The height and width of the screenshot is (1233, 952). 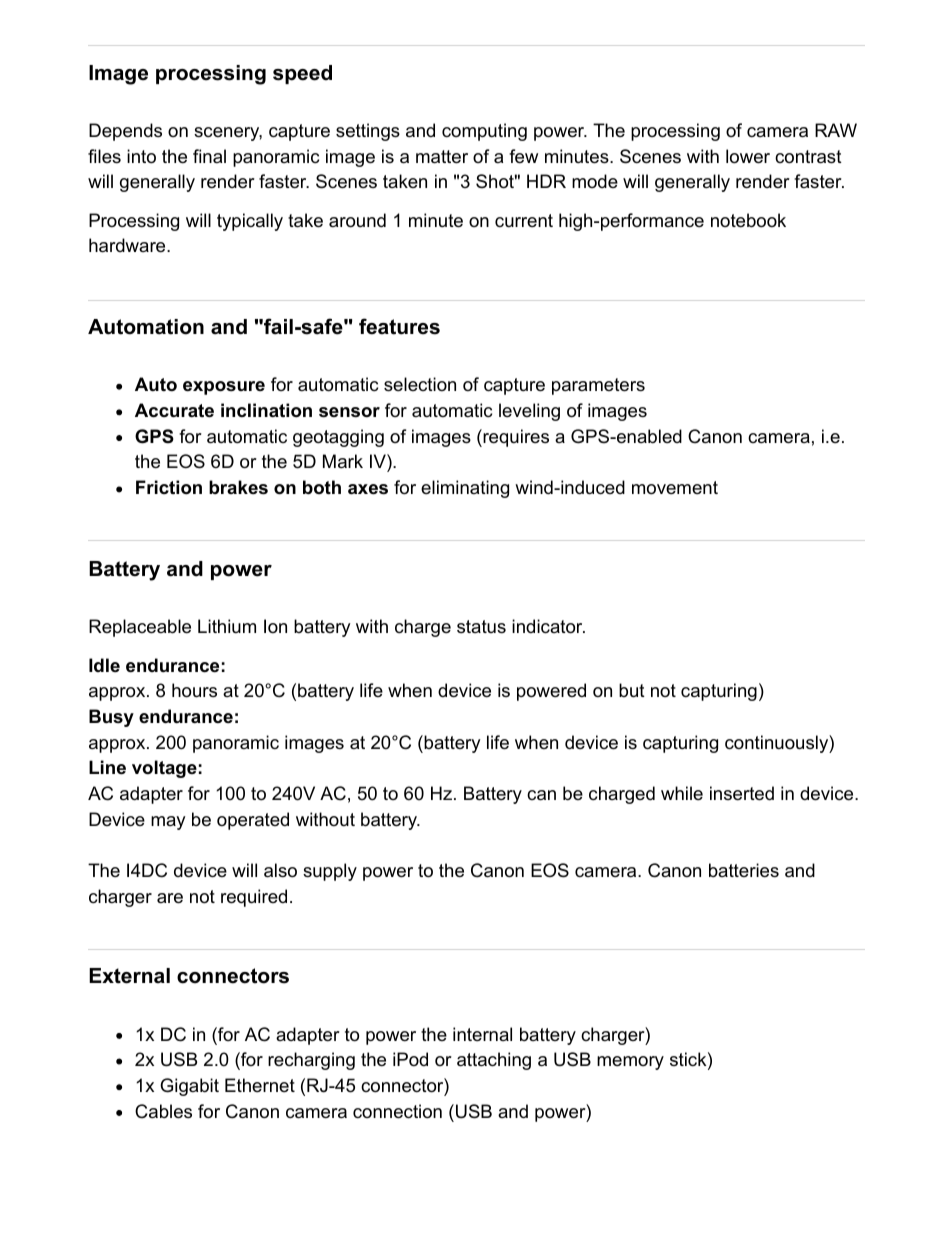 I want to click on movement, so click(x=675, y=488).
